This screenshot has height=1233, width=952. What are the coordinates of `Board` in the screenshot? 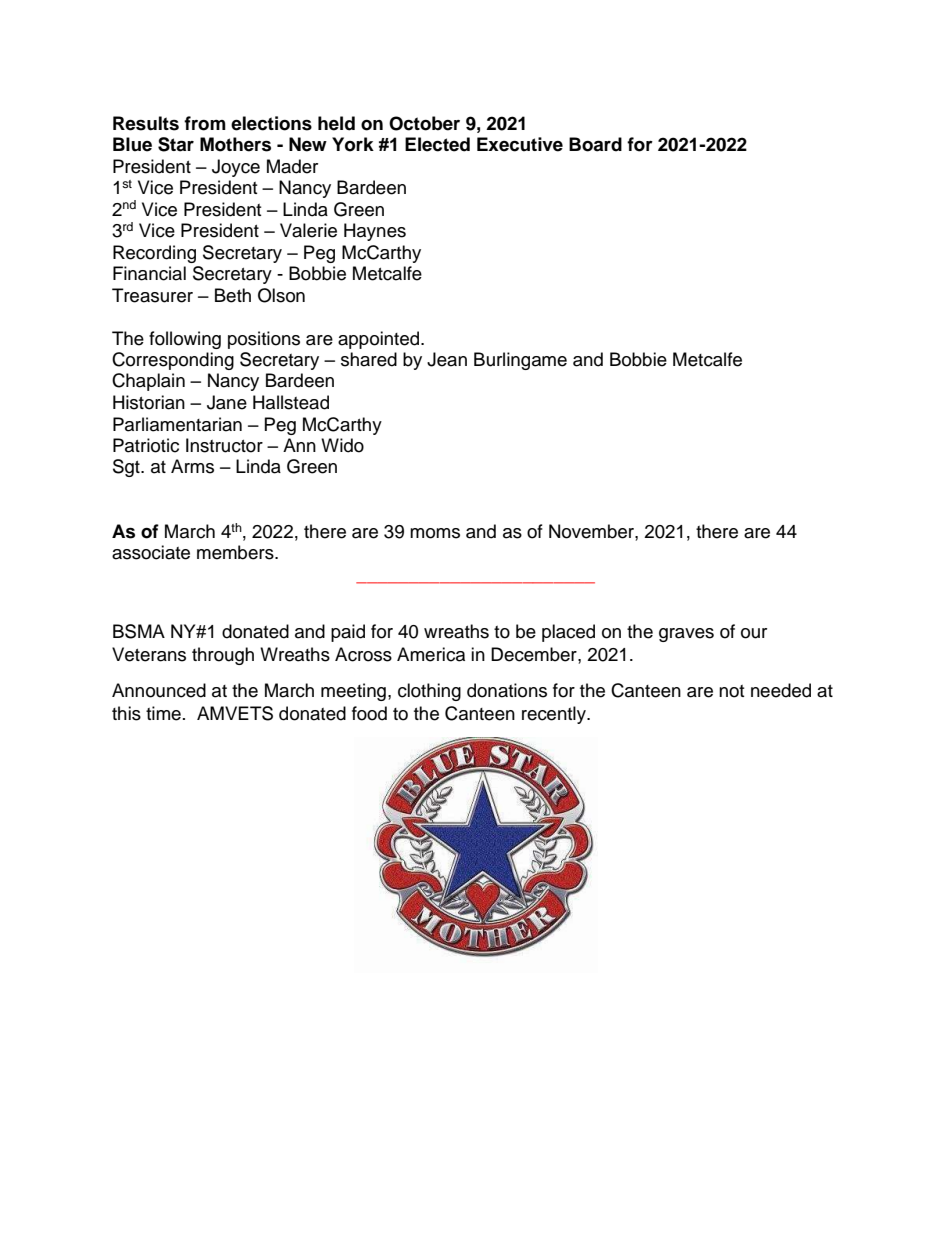 It's located at (595, 144).
